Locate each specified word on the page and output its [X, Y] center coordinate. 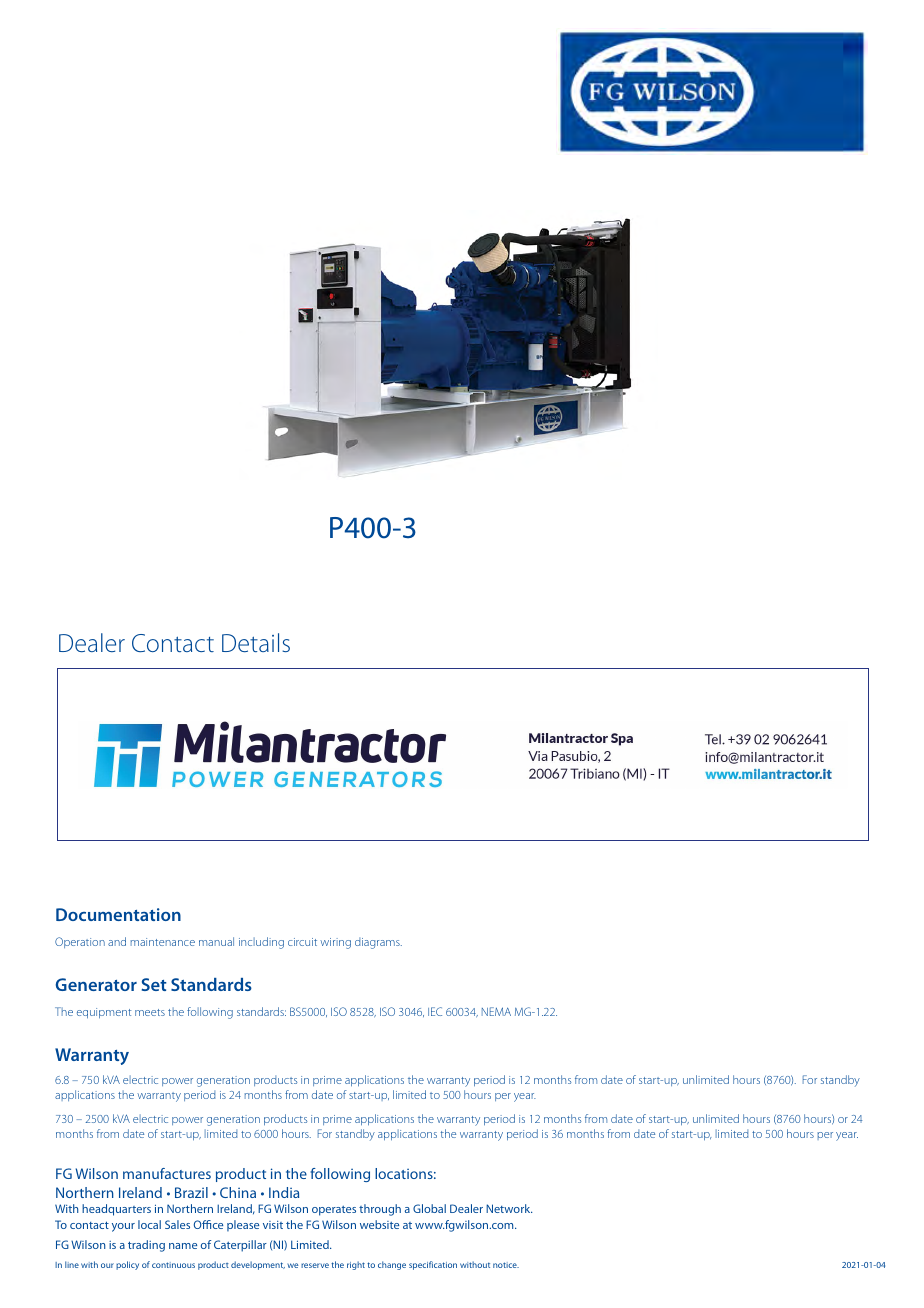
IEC [435, 1011]
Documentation [118, 914]
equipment [104, 1013]
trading [146, 1246]
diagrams [378, 943]
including [261, 943]
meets [150, 1012]
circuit [302, 942]
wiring [335, 943]
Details [256, 642]
